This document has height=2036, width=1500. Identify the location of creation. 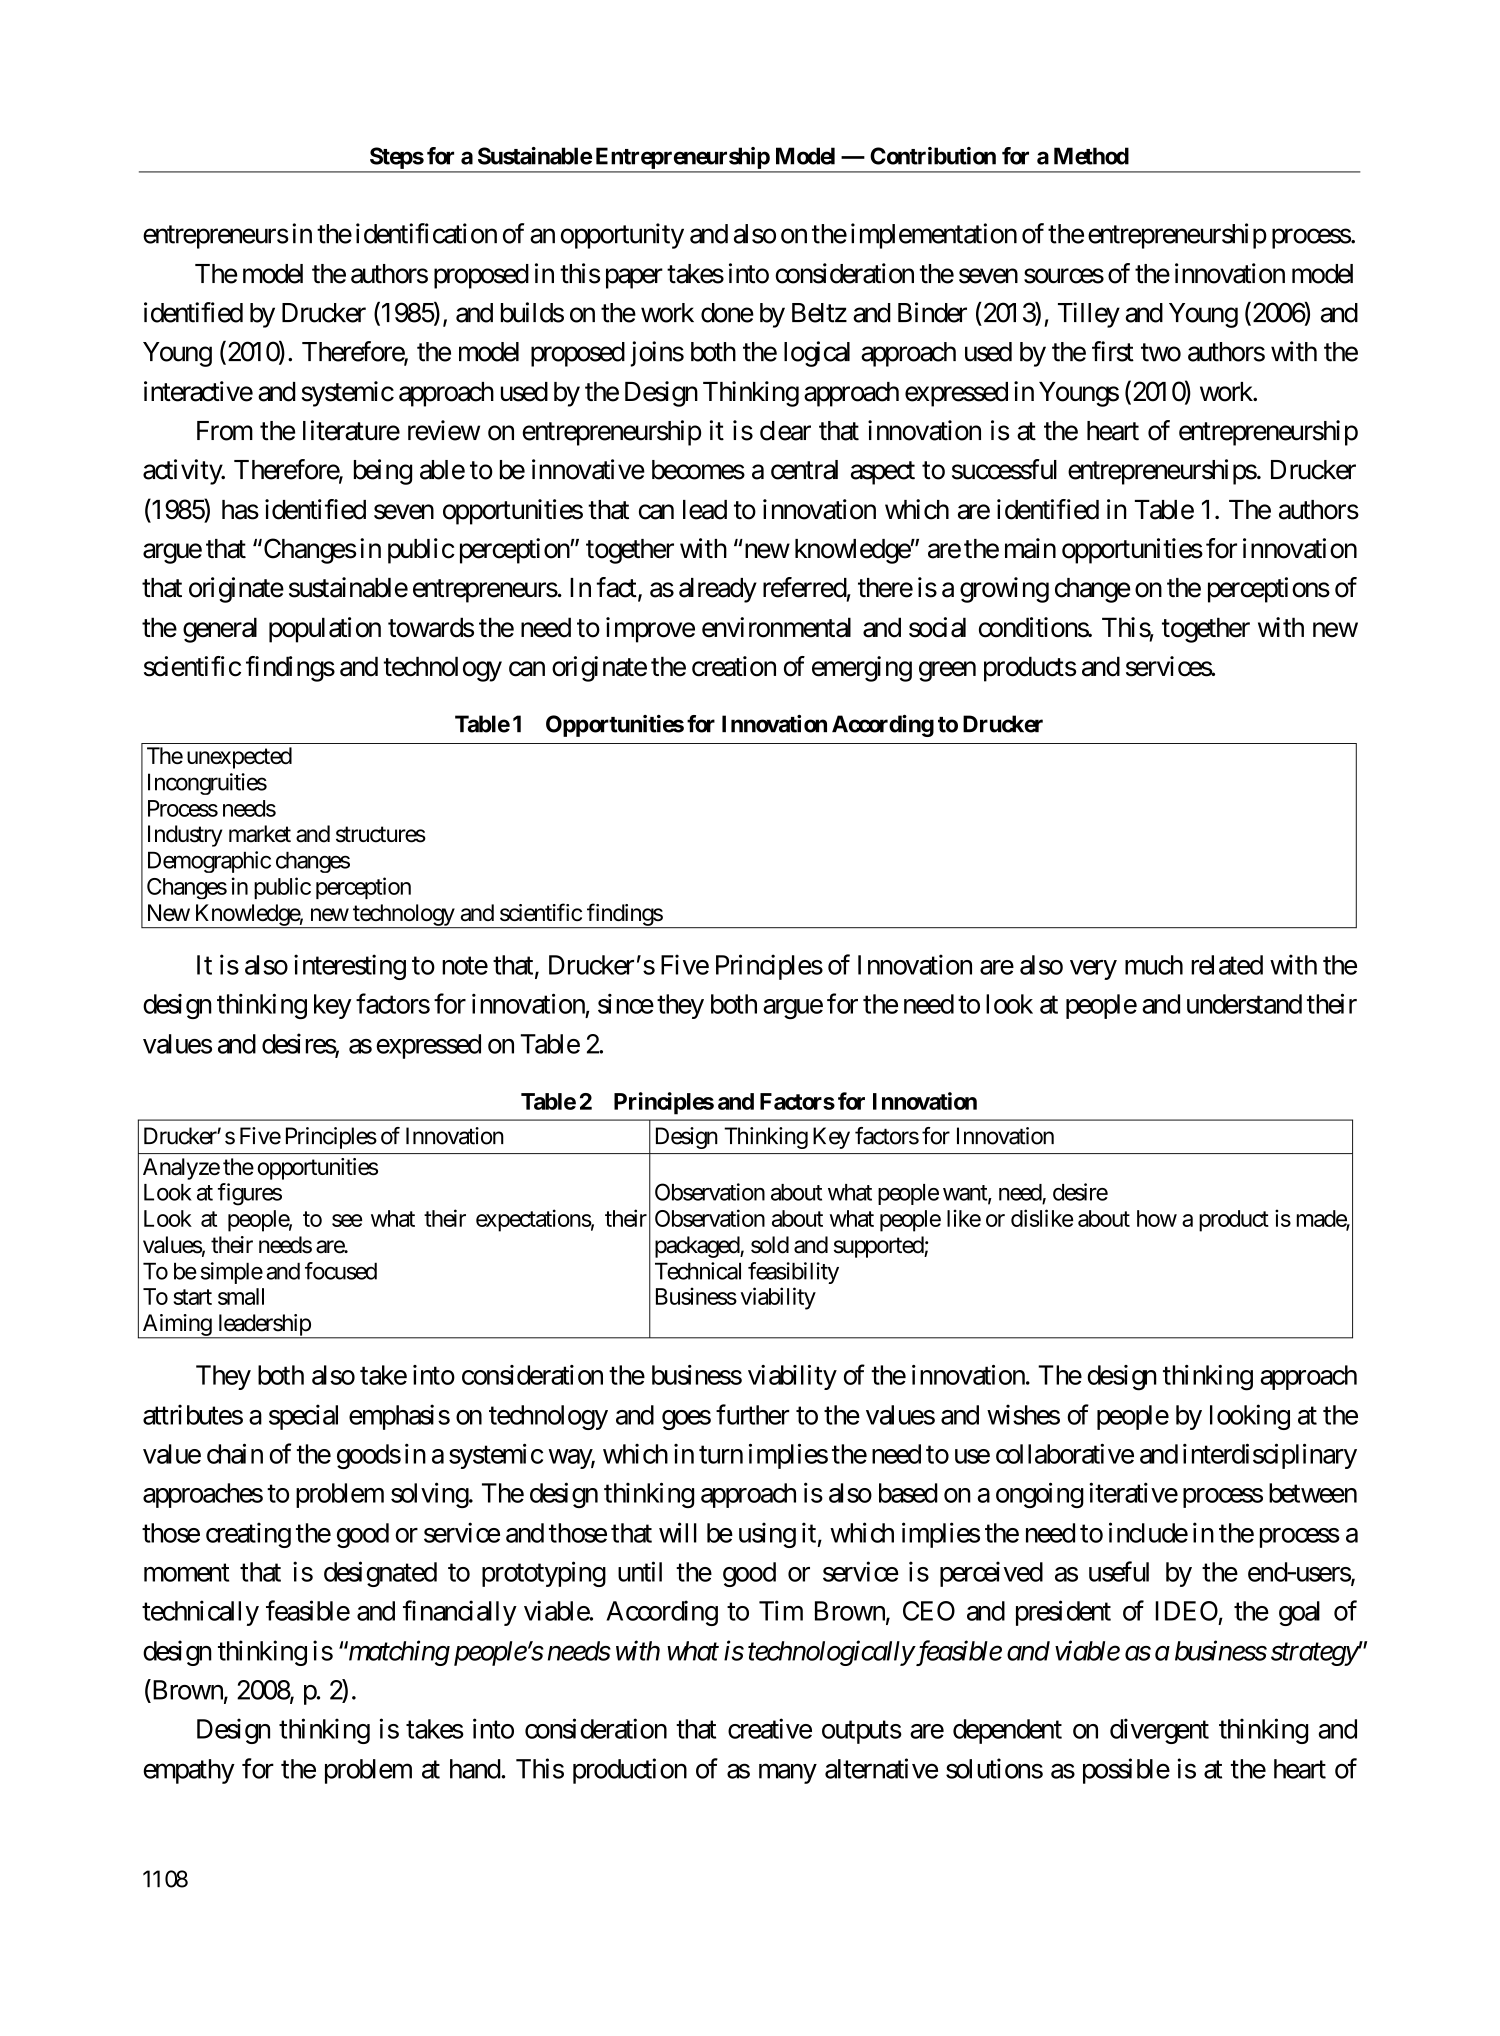
(734, 666).
